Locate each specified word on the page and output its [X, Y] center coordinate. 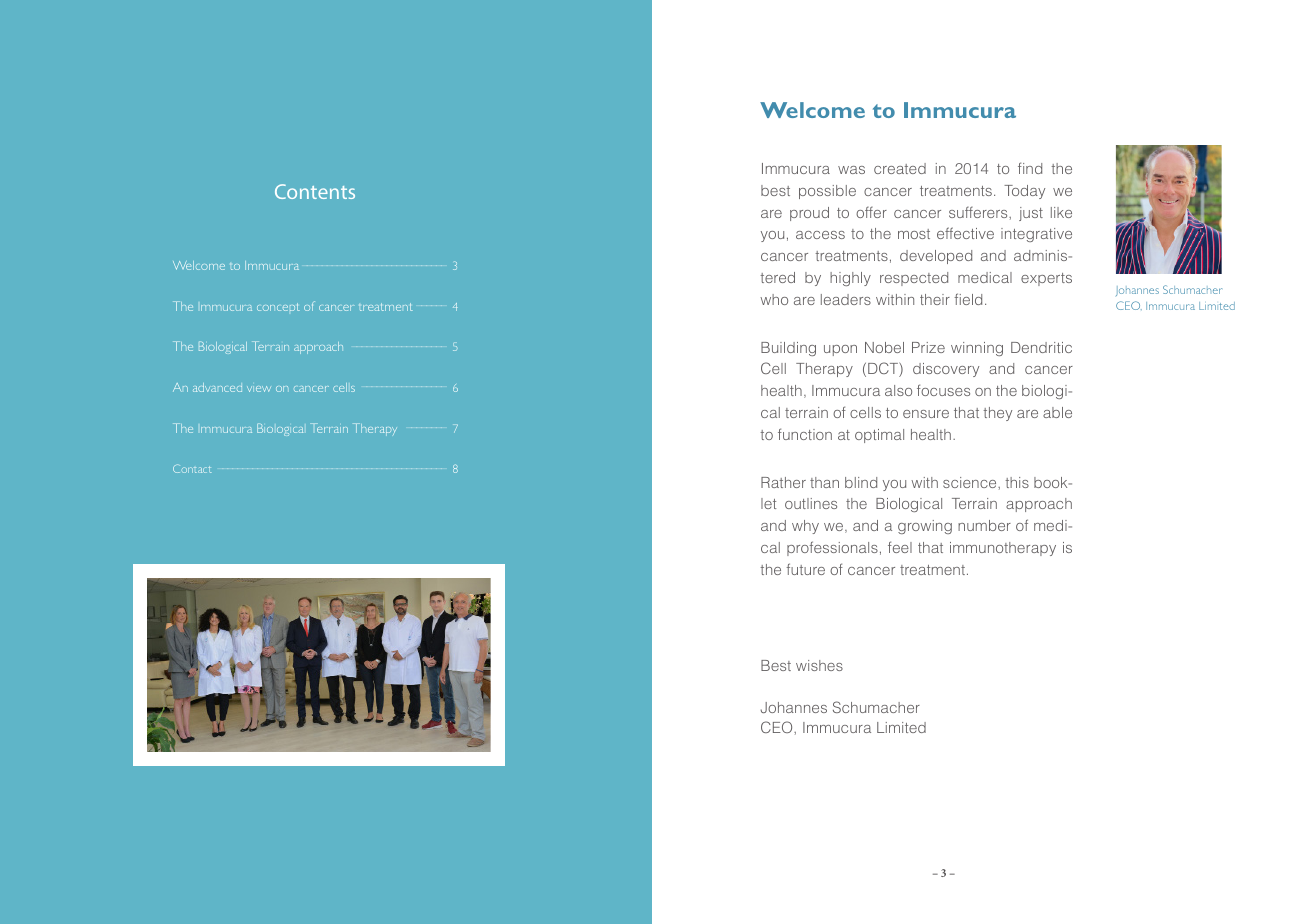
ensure [926, 414]
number [984, 525]
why [805, 527]
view [259, 389]
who [774, 299]
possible [827, 192]
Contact [192, 468]
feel [900, 547]
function [805, 434]
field [968, 299]
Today [1024, 192]
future [805, 569]
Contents [315, 191]
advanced [217, 387]
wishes [819, 665]
